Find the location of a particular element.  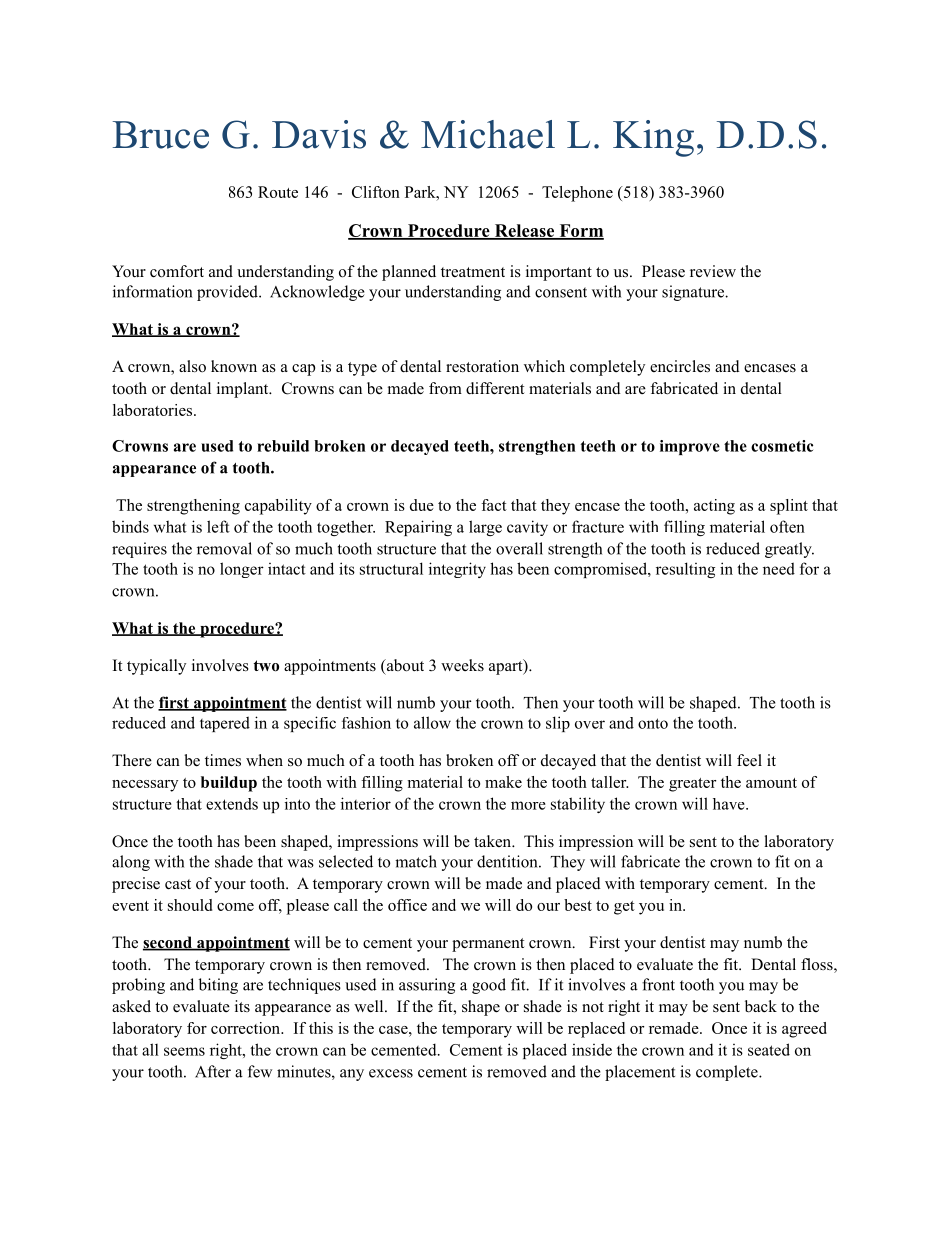

excess is located at coordinates (391, 1073).
